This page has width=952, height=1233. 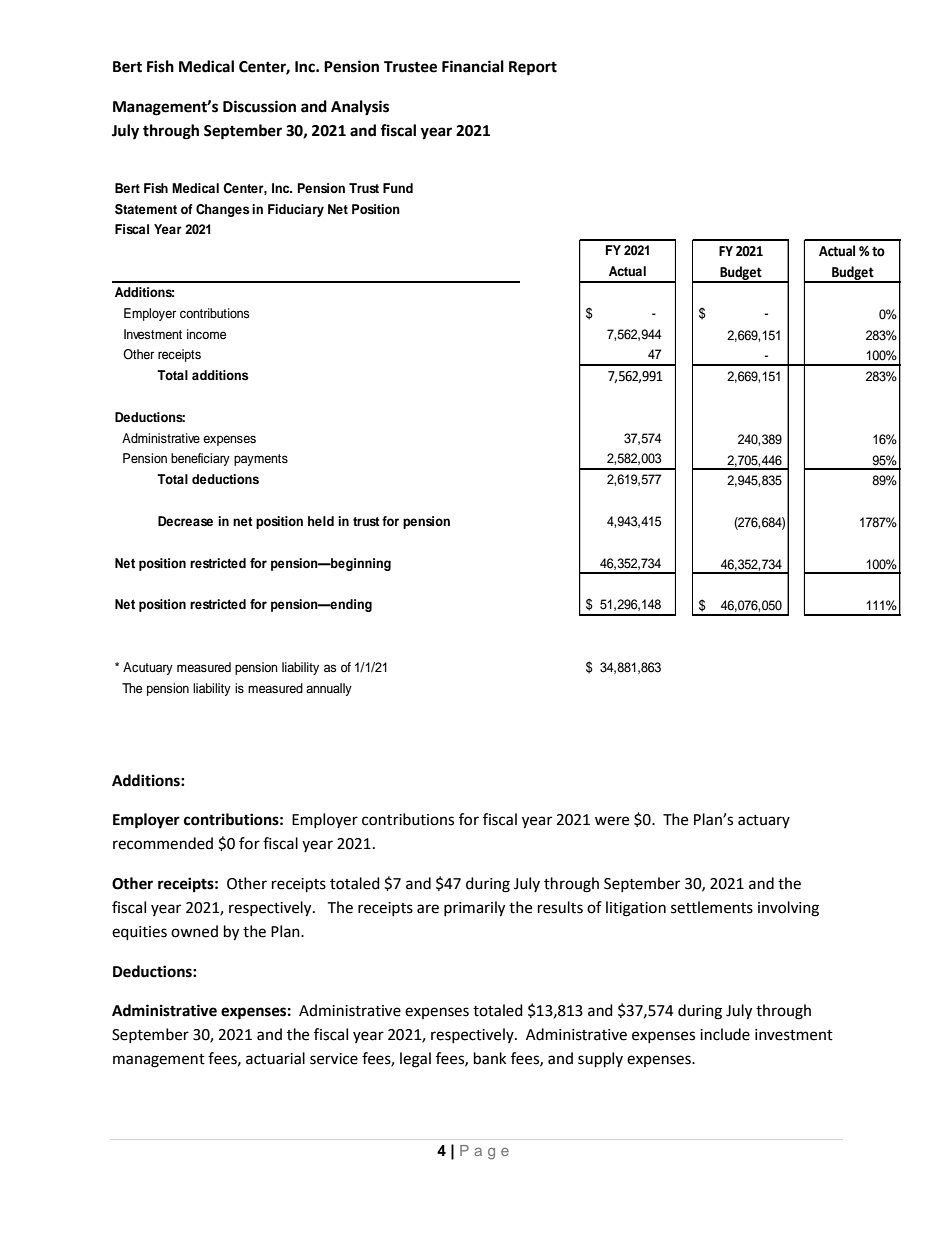 What do you see at coordinates (185, 521) in the page?
I see `Decrease` at bounding box center [185, 521].
